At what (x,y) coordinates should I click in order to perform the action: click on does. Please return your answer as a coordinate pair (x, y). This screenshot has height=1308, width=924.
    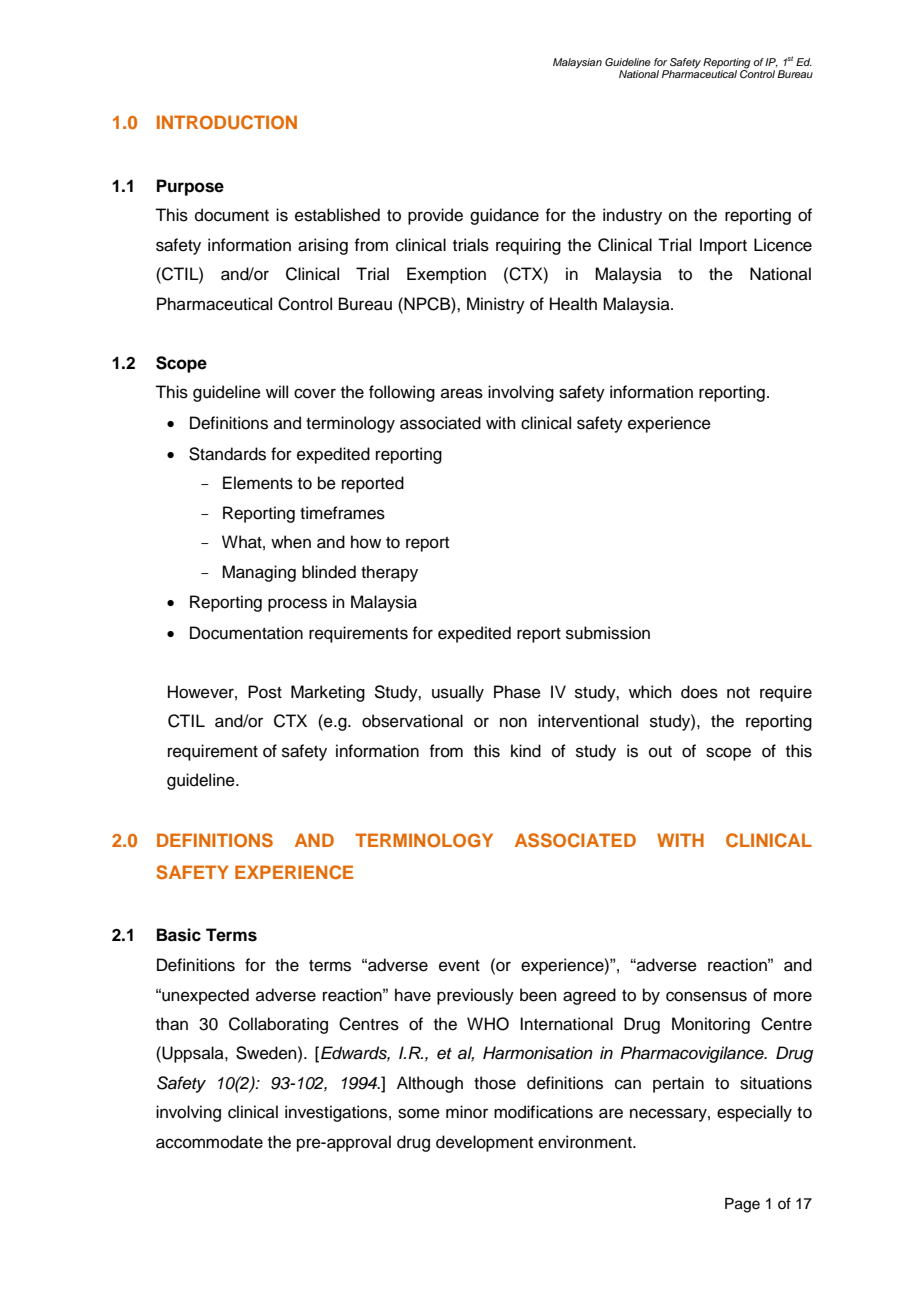
    Looking at the image, I should click on (699, 692).
